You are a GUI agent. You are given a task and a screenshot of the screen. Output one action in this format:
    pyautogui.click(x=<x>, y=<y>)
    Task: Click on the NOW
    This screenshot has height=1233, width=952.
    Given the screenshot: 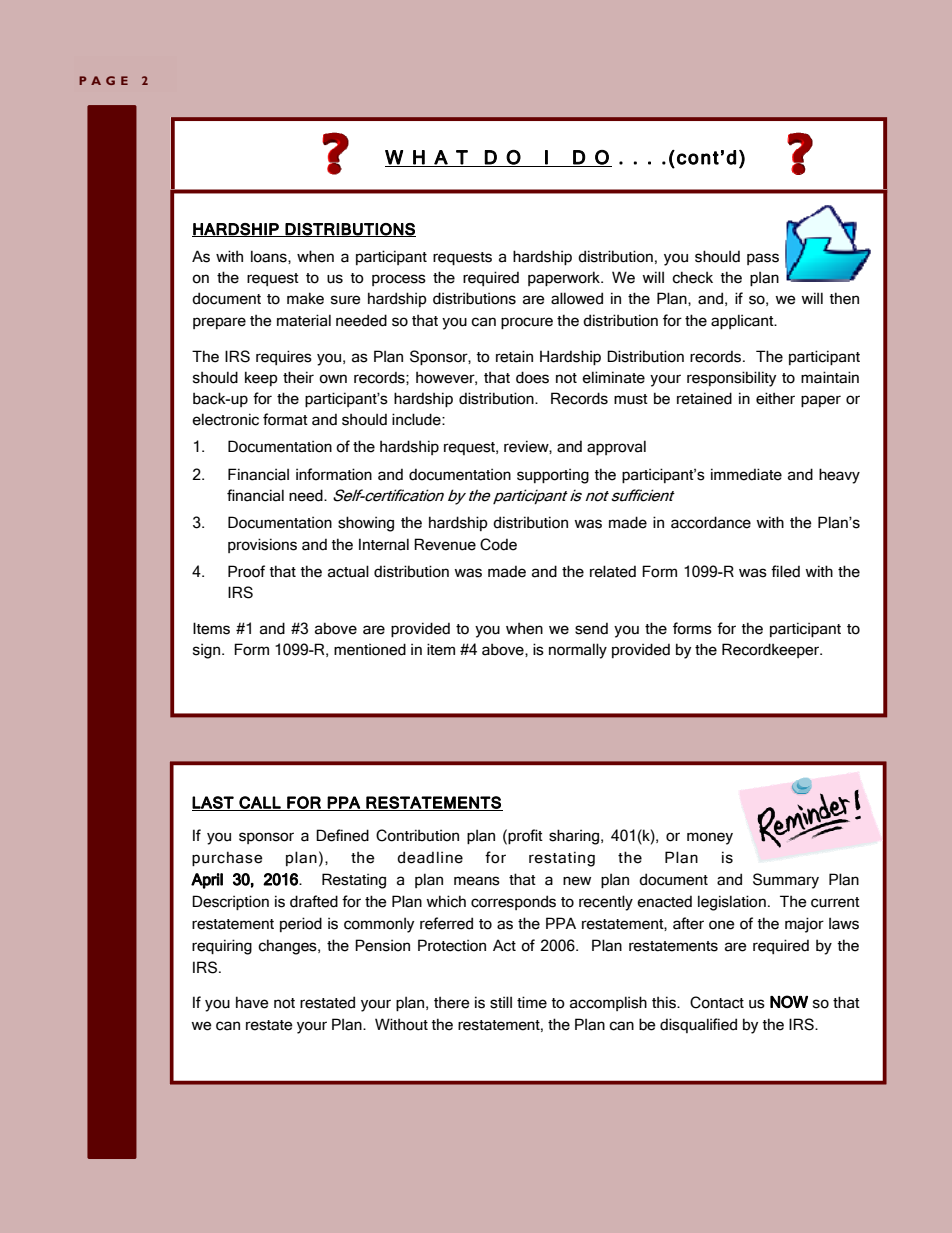 What is the action you would take?
    pyautogui.click(x=789, y=1001)
